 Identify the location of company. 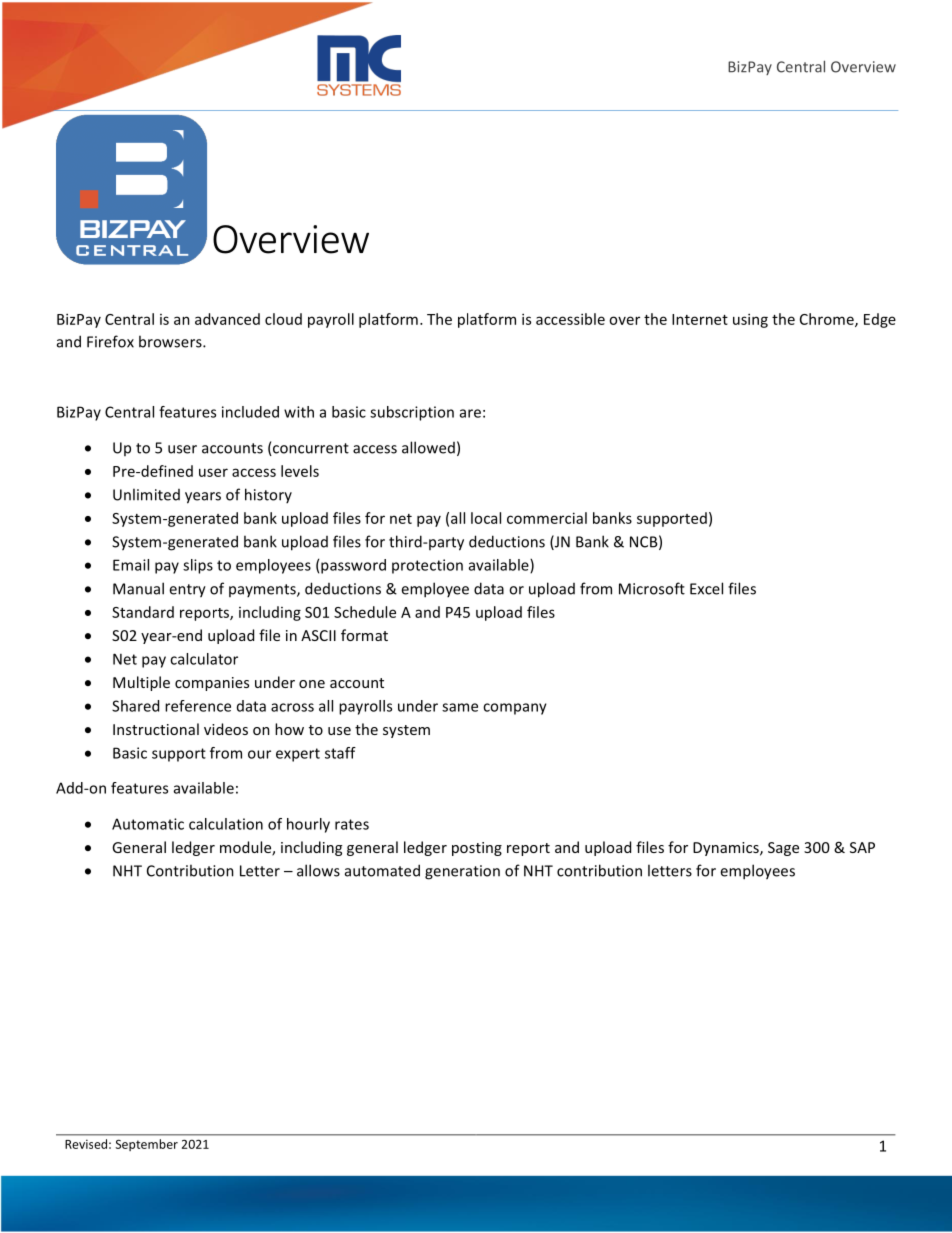
(515, 709).
